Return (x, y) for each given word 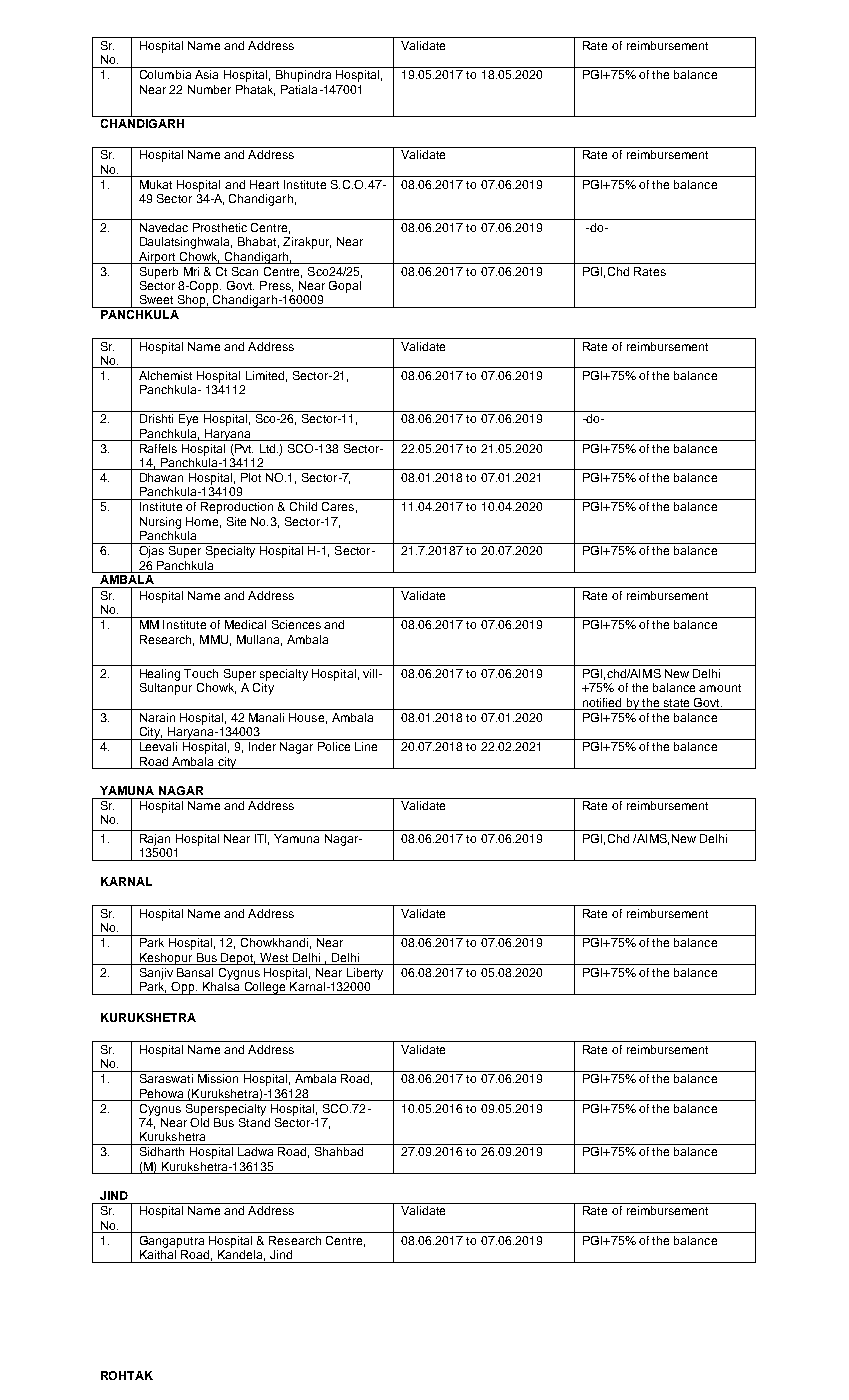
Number (209, 89)
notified (602, 702)
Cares (338, 506)
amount (720, 688)
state (676, 703)
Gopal (345, 287)
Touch (201, 673)
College (265, 987)
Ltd (269, 448)
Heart (264, 184)
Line (366, 746)
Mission (218, 1078)
